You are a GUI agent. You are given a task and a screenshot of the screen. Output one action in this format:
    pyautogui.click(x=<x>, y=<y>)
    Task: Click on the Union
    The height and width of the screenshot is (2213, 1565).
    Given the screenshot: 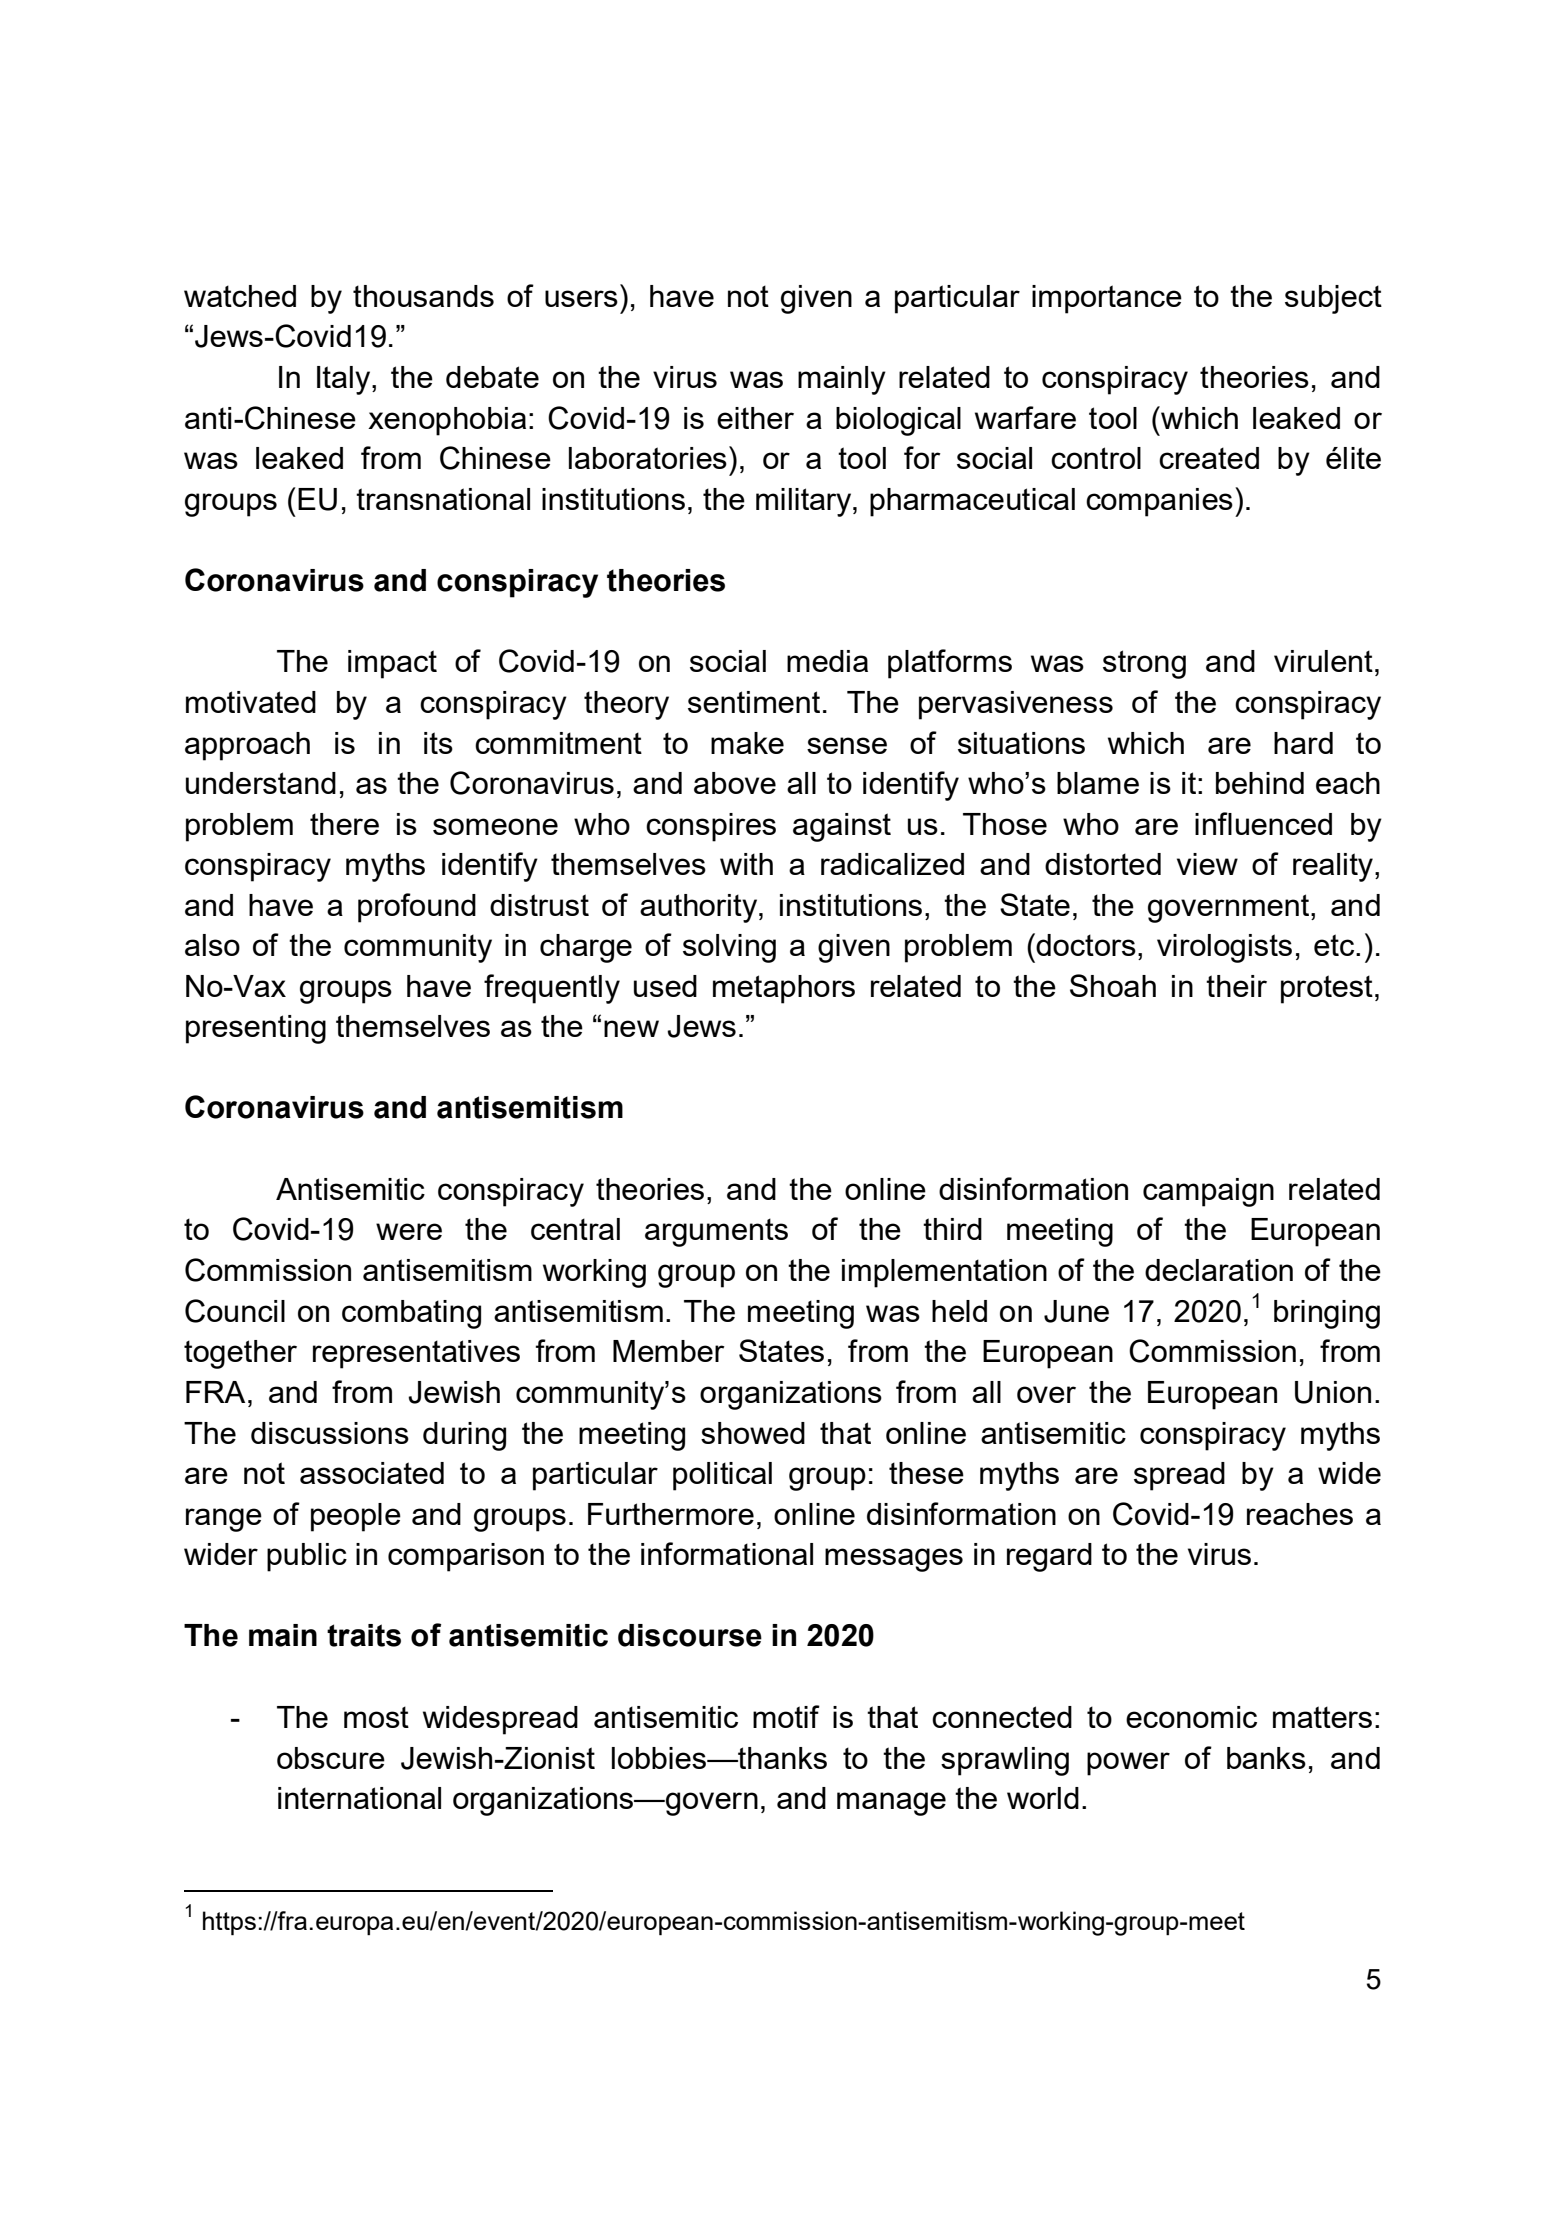 What is the action you would take?
    pyautogui.click(x=1333, y=1392)
